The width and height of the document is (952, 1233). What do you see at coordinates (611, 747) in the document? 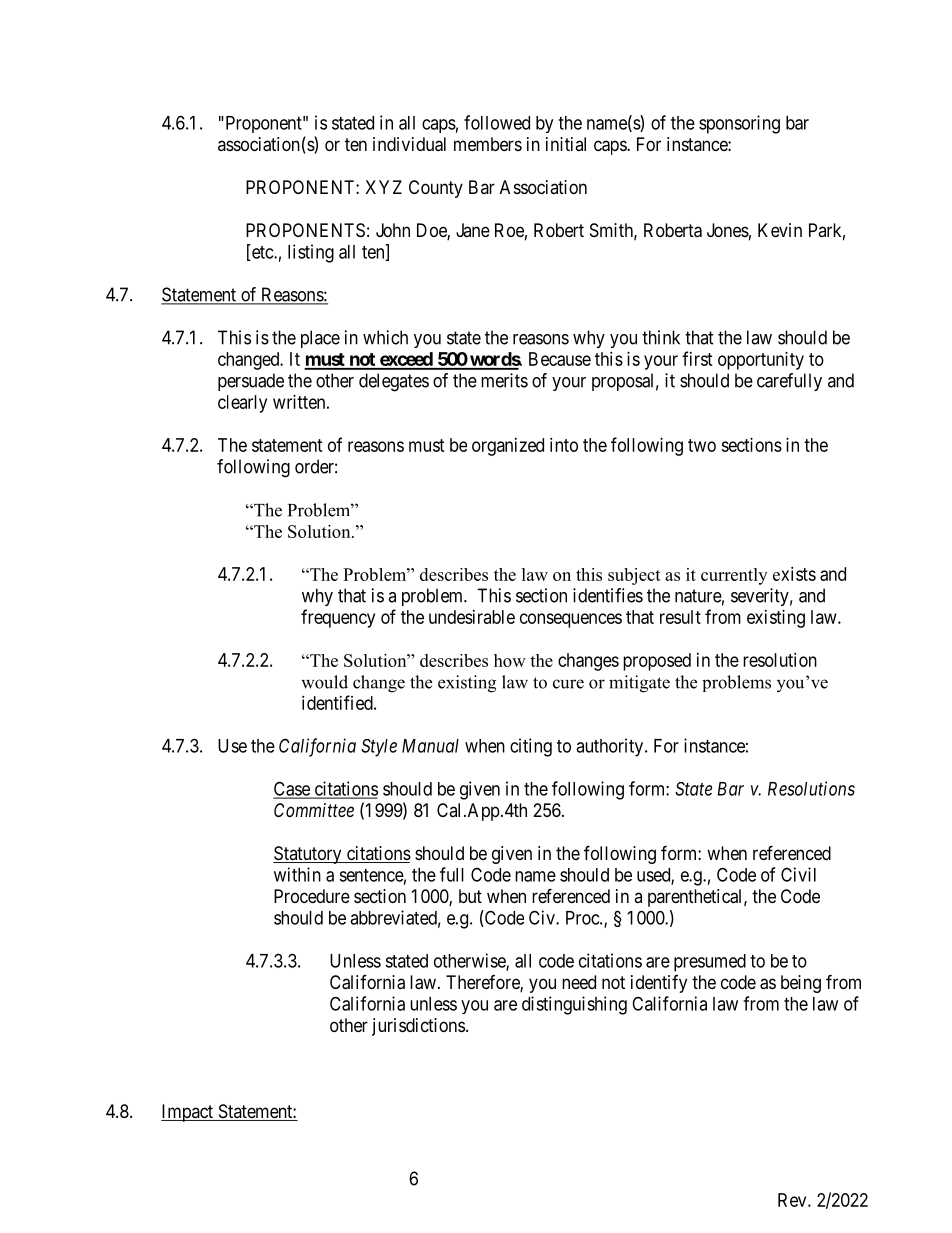
I see `authority` at bounding box center [611, 747].
